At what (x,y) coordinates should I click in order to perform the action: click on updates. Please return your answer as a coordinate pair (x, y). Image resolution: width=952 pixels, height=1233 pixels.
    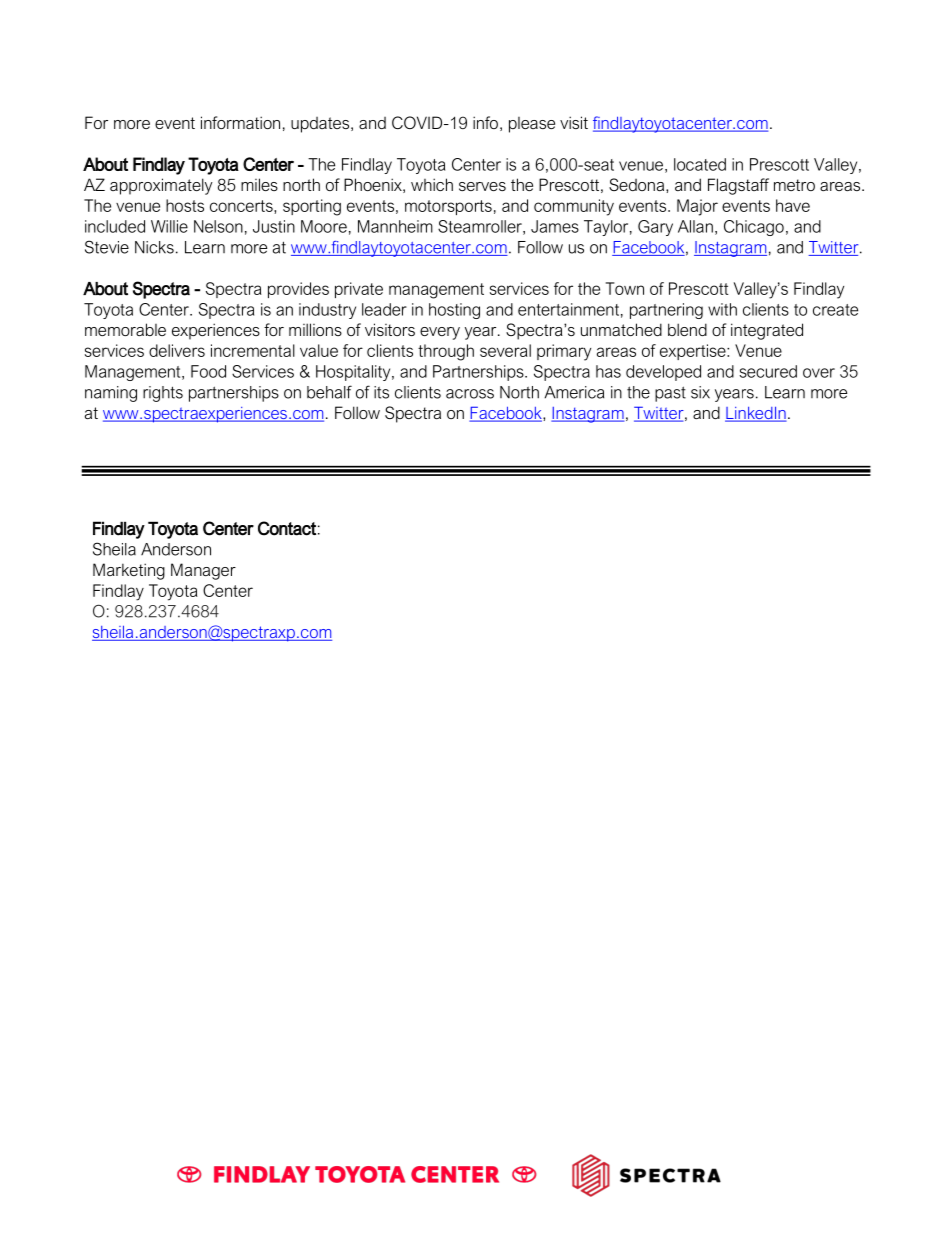
    Looking at the image, I should click on (321, 125).
